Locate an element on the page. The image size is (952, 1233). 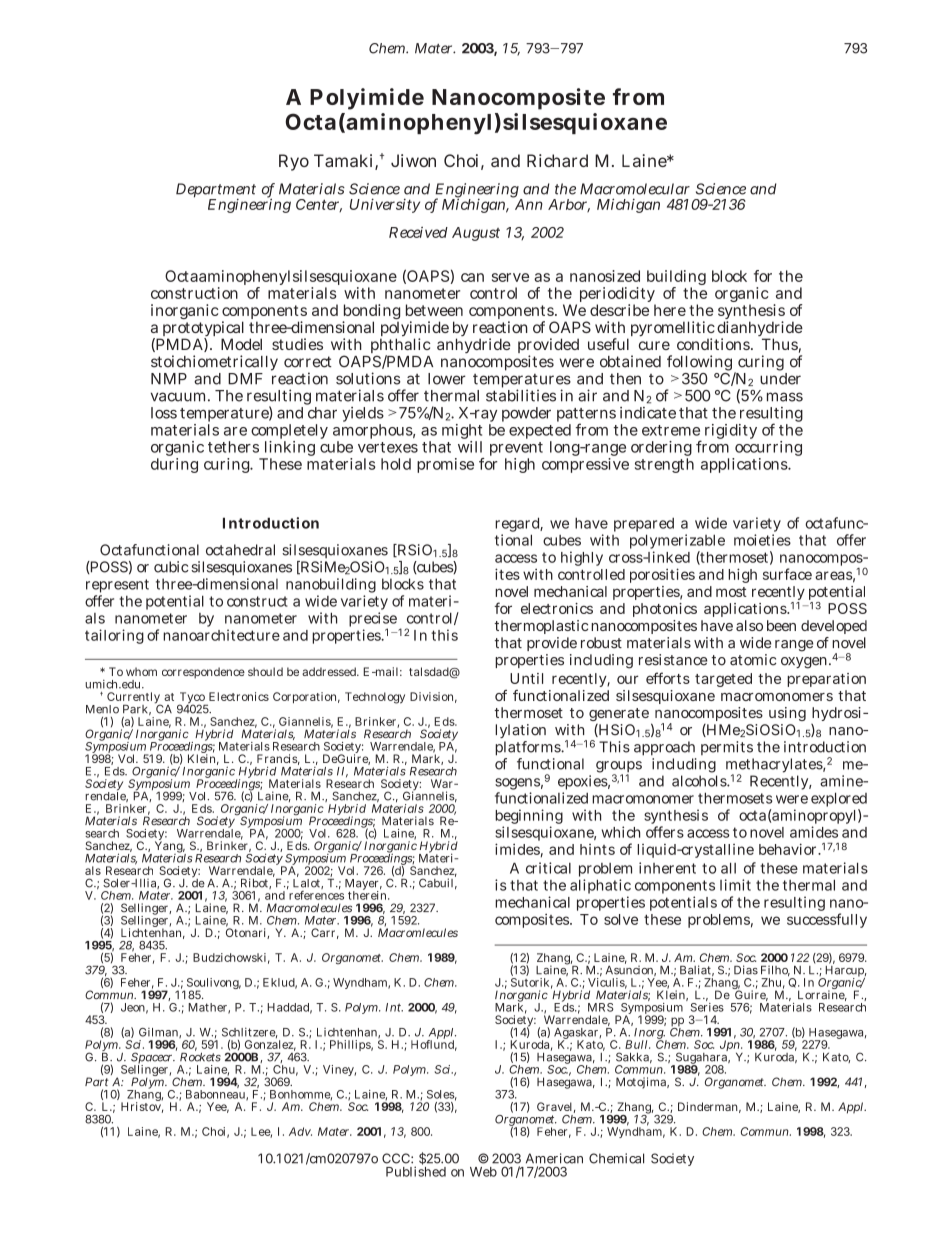
atomic is located at coordinates (753, 660).
